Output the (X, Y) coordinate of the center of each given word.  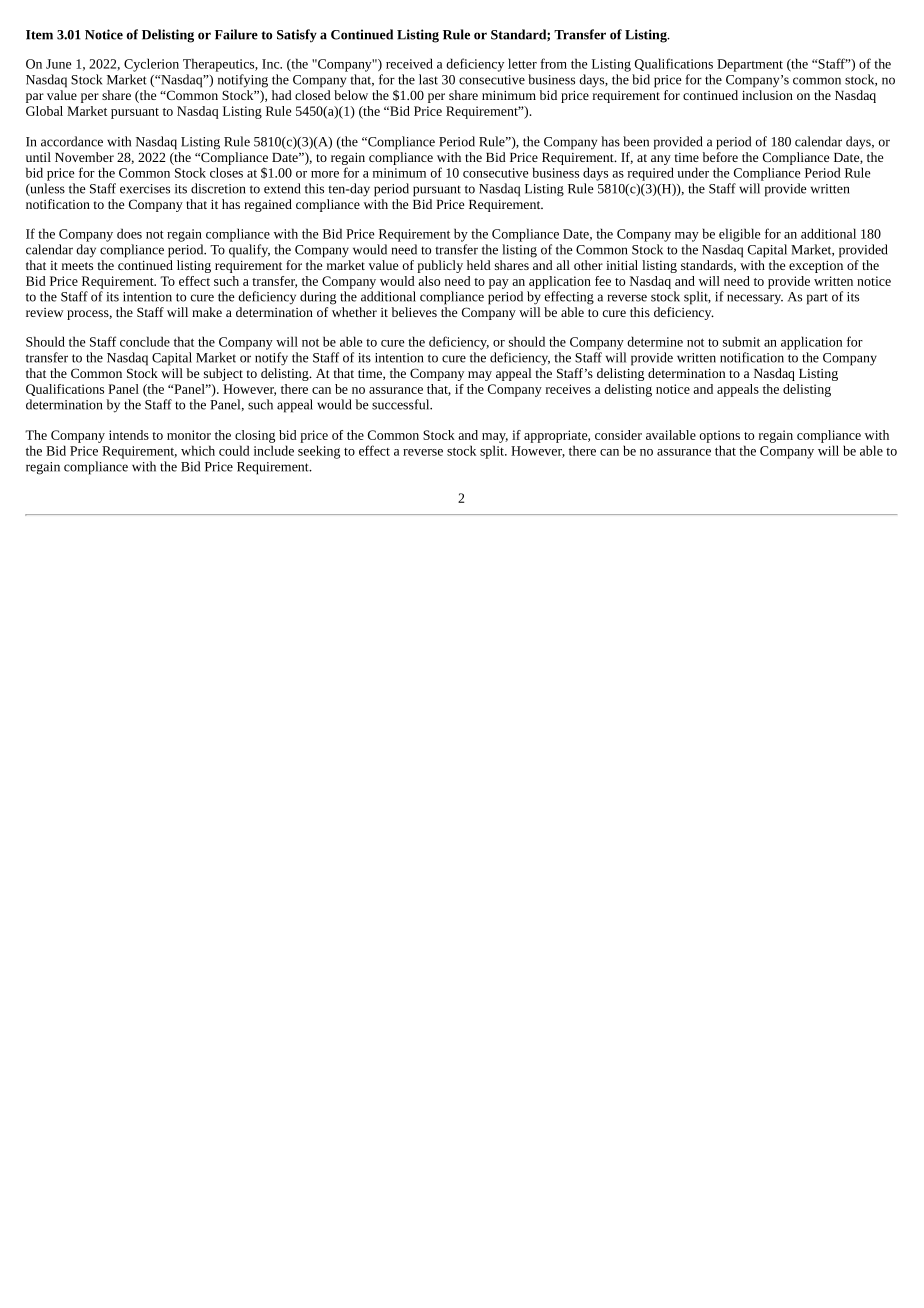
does (129, 233)
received (409, 63)
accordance (72, 141)
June (59, 64)
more (325, 174)
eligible (740, 235)
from (553, 63)
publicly (440, 266)
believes (414, 312)
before (720, 155)
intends (129, 435)
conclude (145, 341)
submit (741, 341)
